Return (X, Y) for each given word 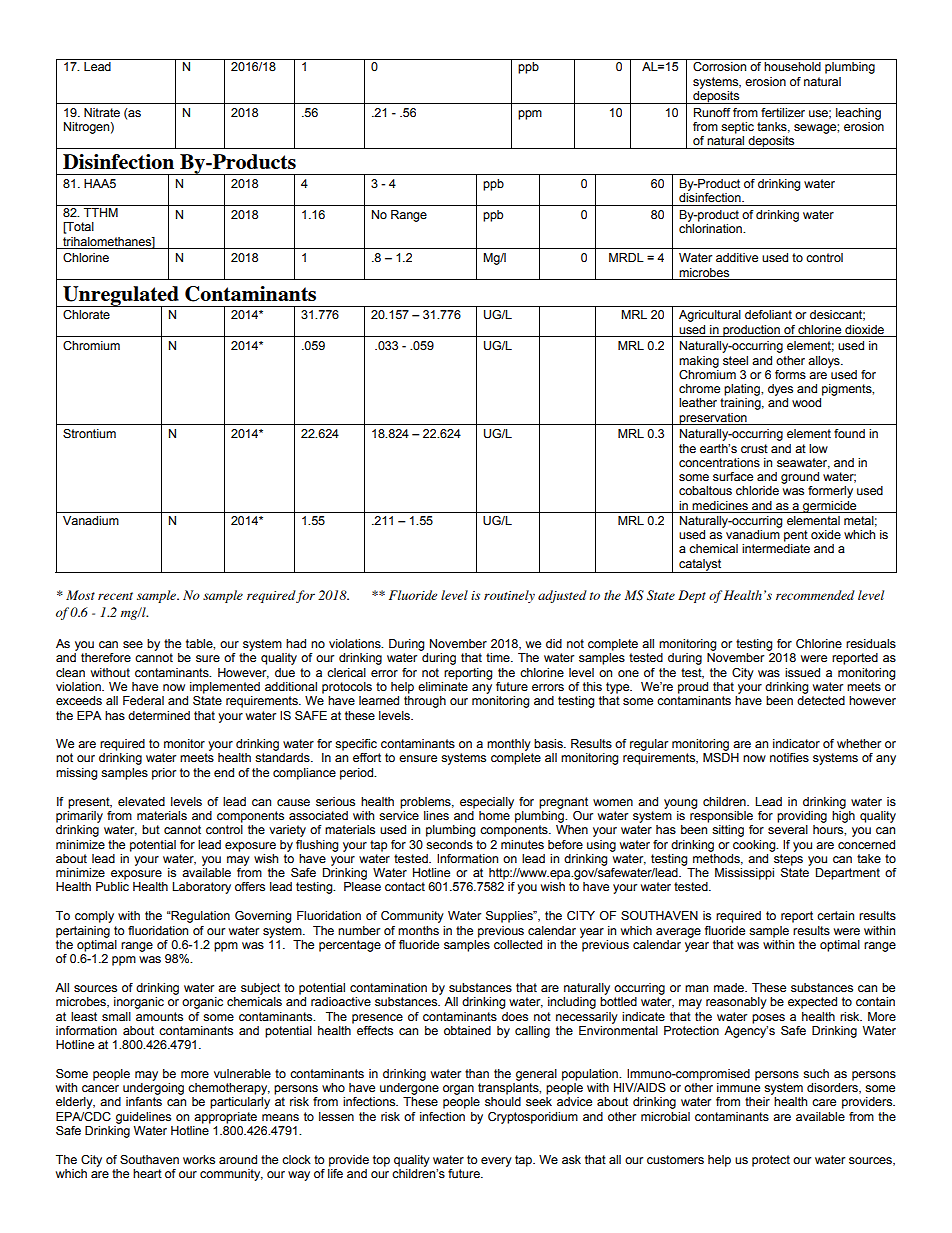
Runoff (712, 112)
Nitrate (102, 112)
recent (115, 596)
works (199, 1159)
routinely (509, 596)
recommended (815, 595)
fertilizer (783, 112)
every (496, 1162)
